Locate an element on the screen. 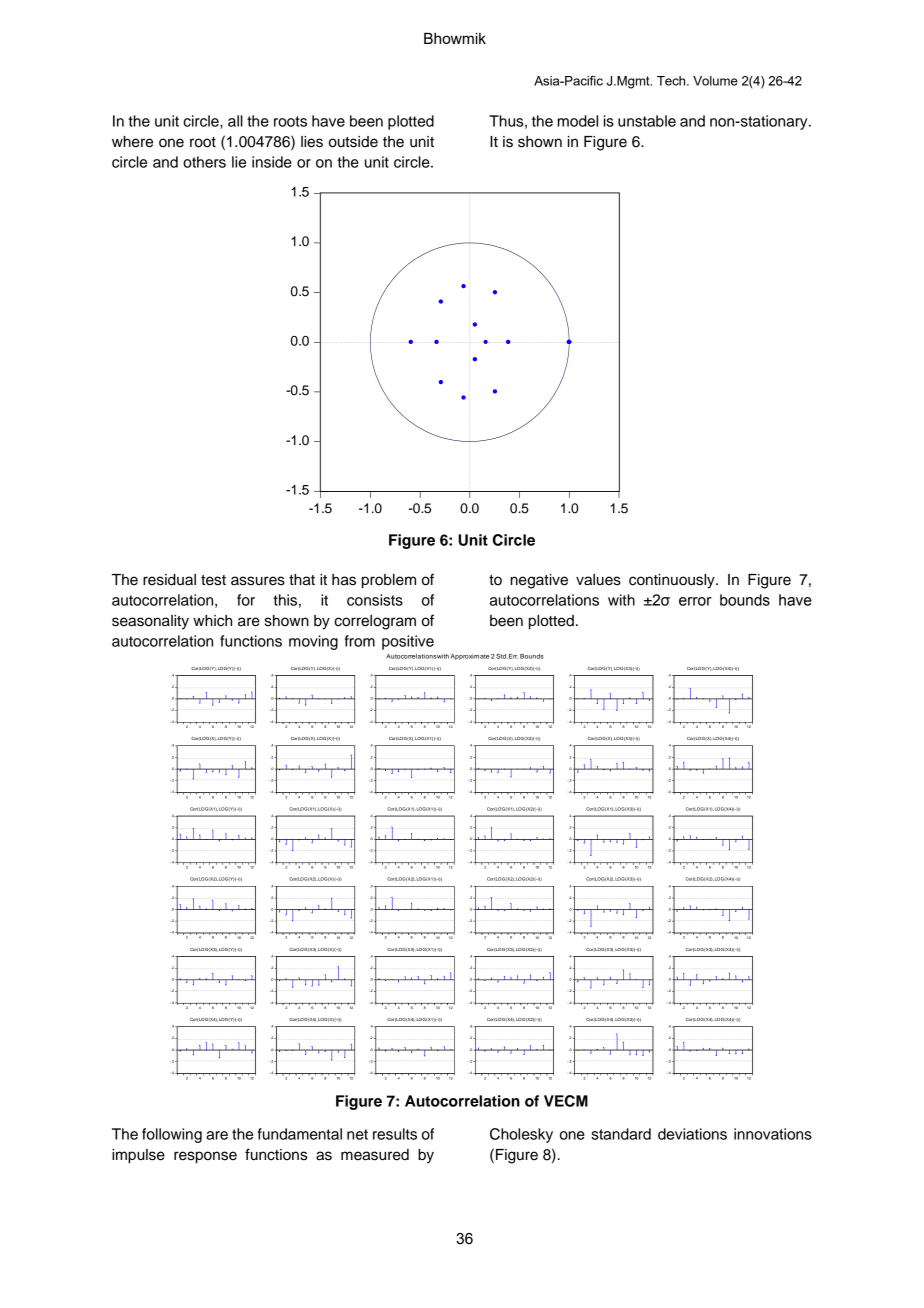 This screenshot has height=1308, width=924. deviations is located at coordinates (692, 1134).
